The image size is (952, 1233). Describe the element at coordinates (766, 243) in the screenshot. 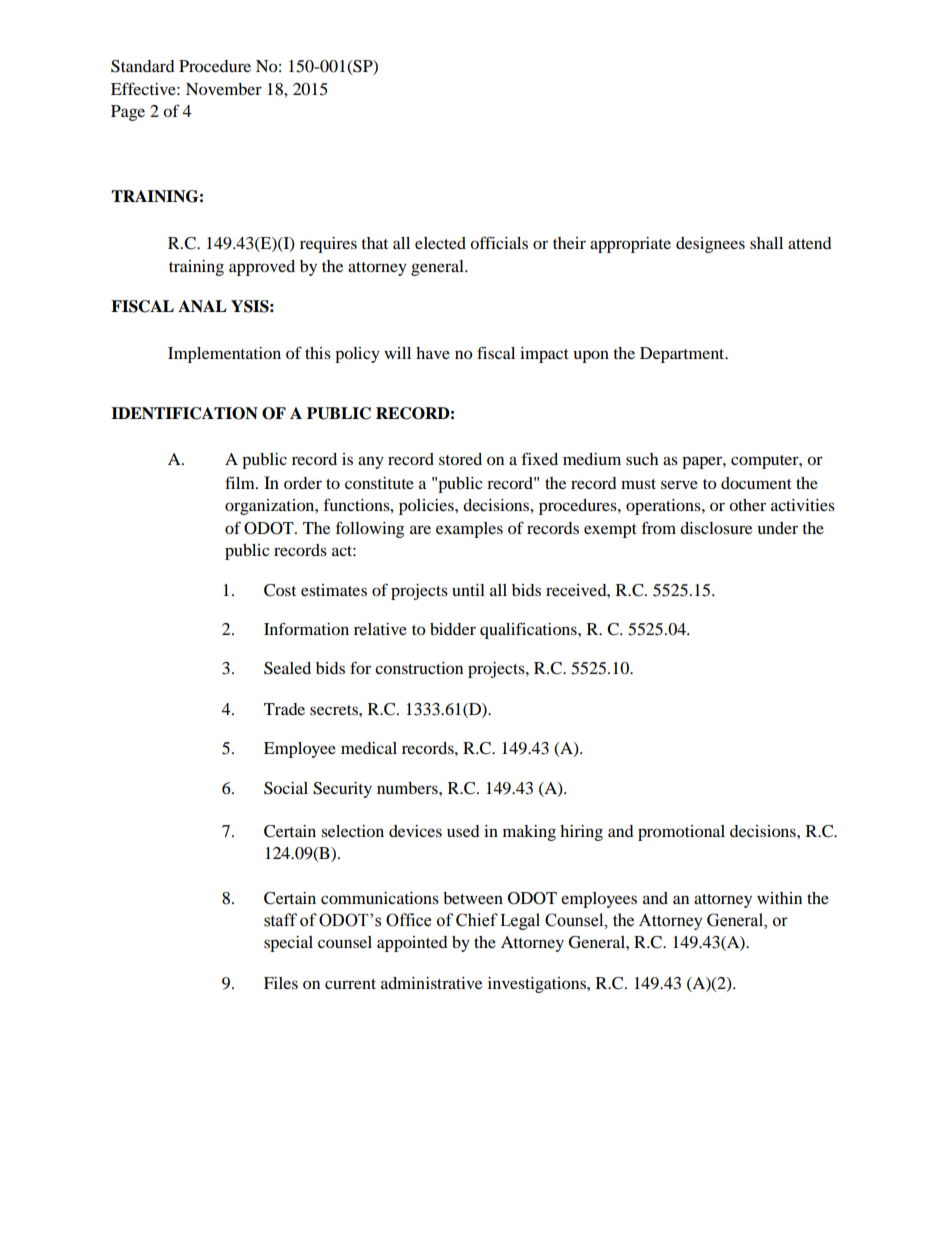

I see `shall` at that location.
